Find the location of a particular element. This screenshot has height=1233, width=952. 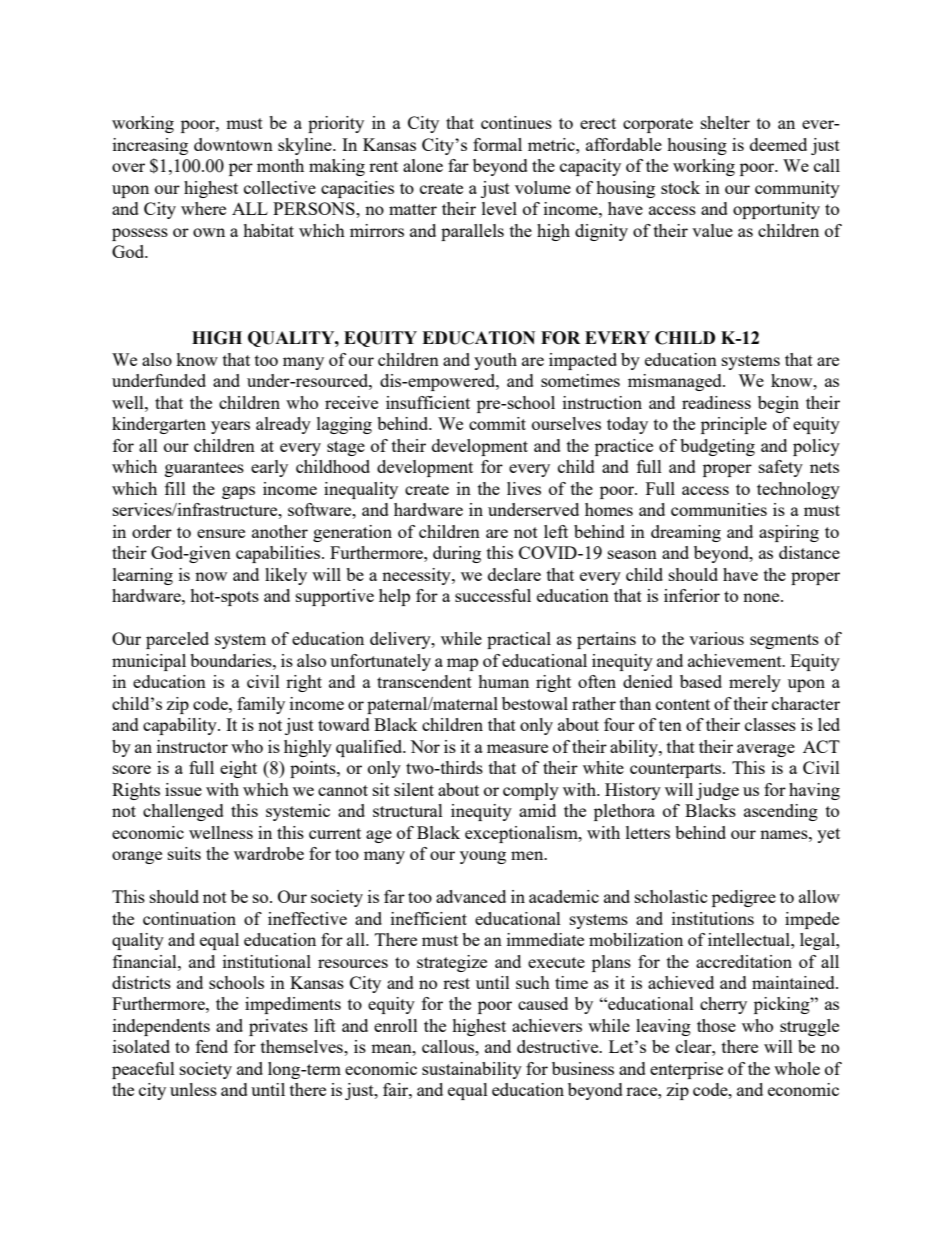

parceled is located at coordinates (177, 640).
